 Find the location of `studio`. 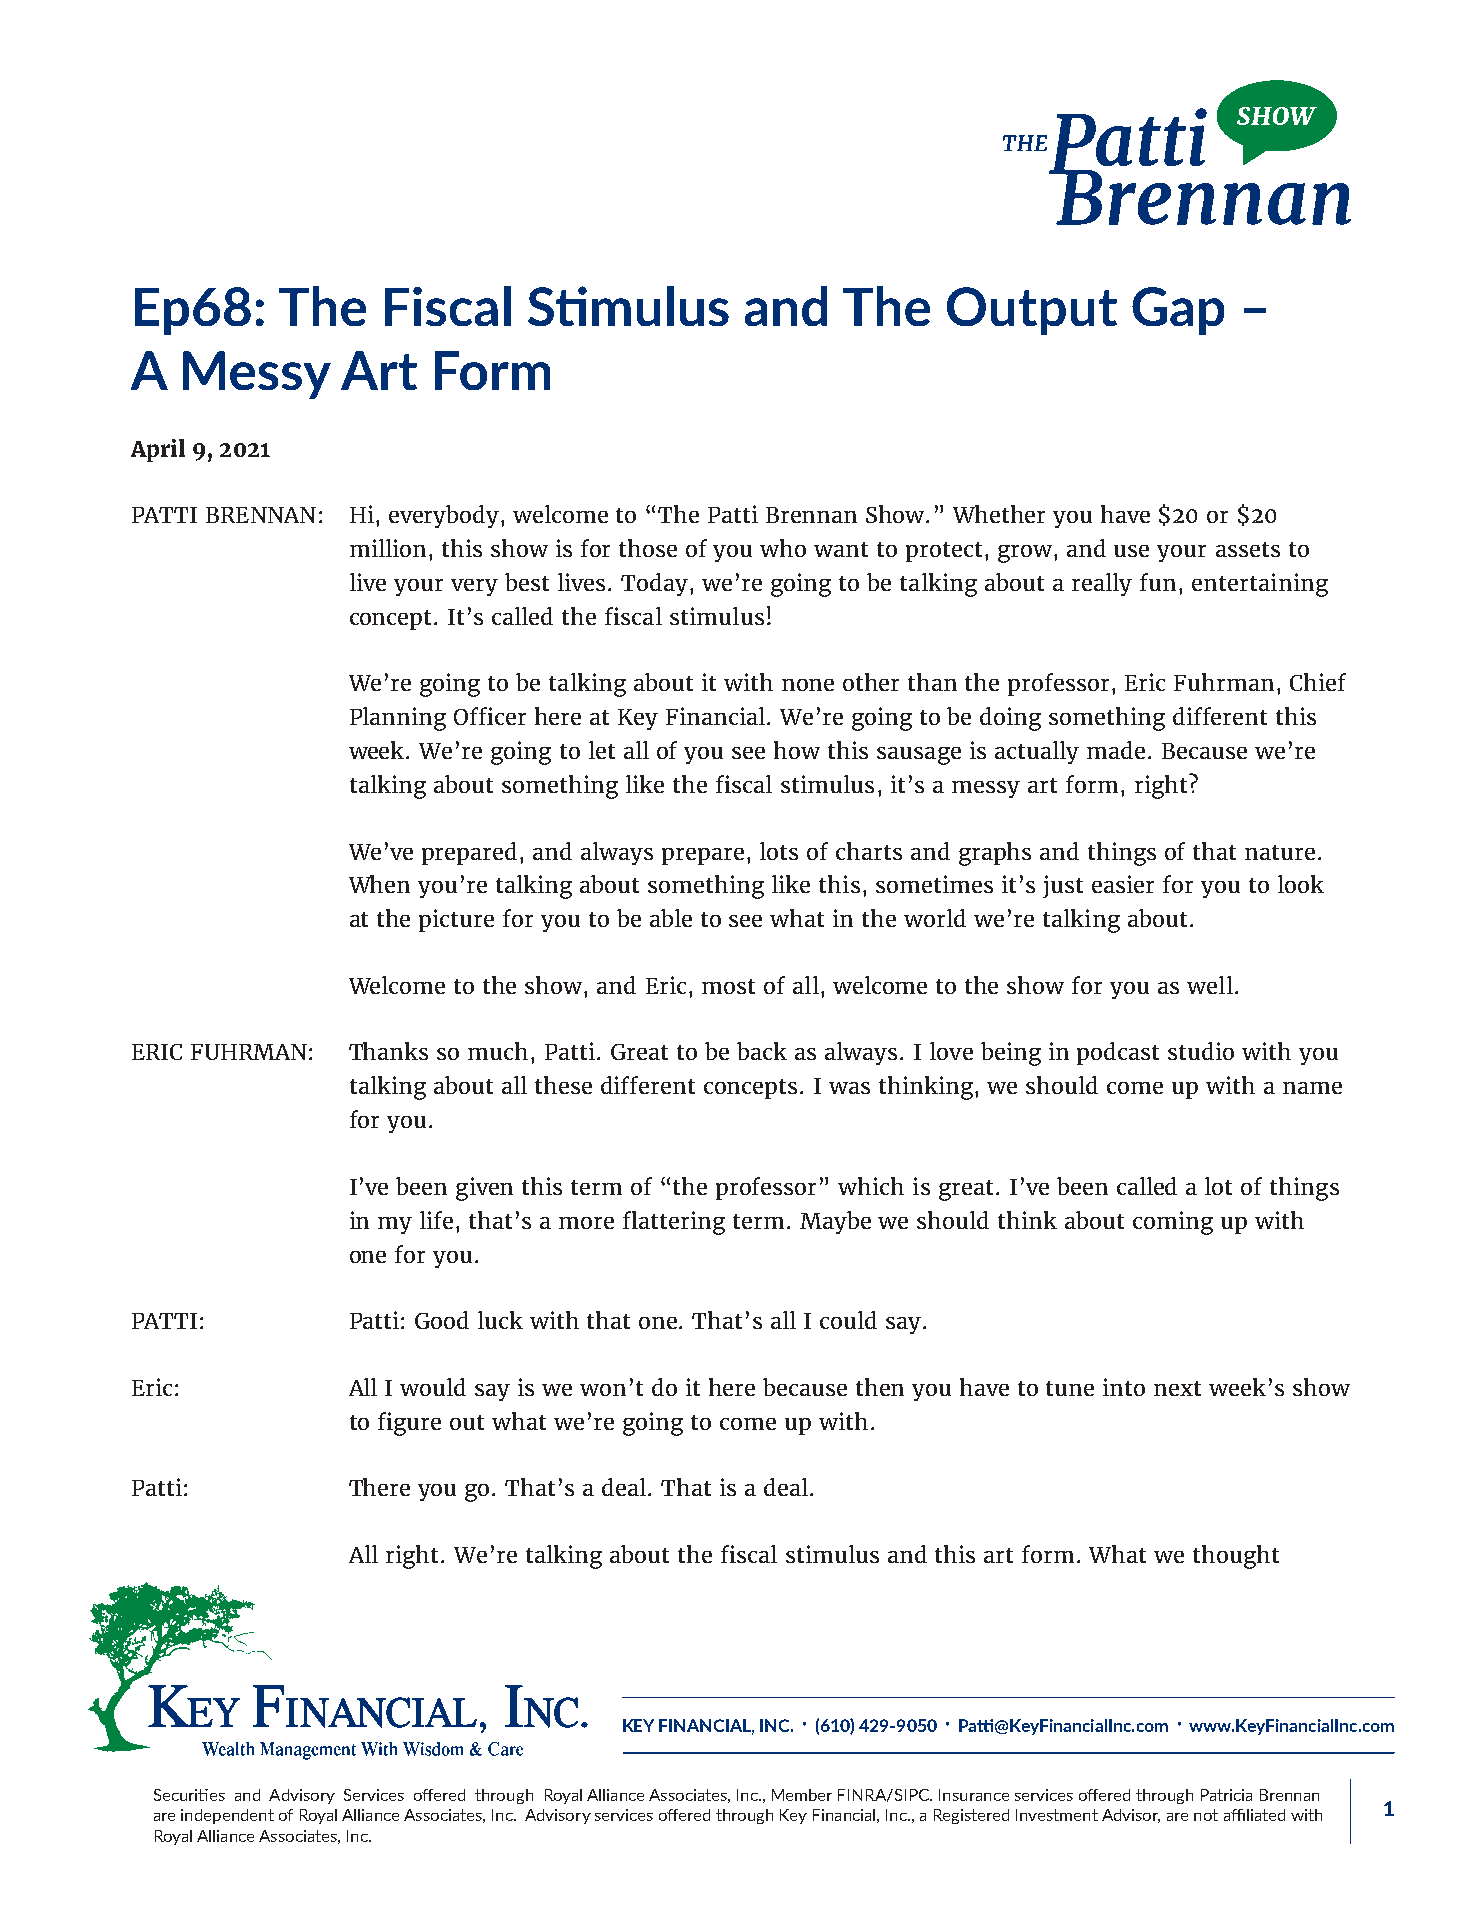

studio is located at coordinates (1201, 1051).
